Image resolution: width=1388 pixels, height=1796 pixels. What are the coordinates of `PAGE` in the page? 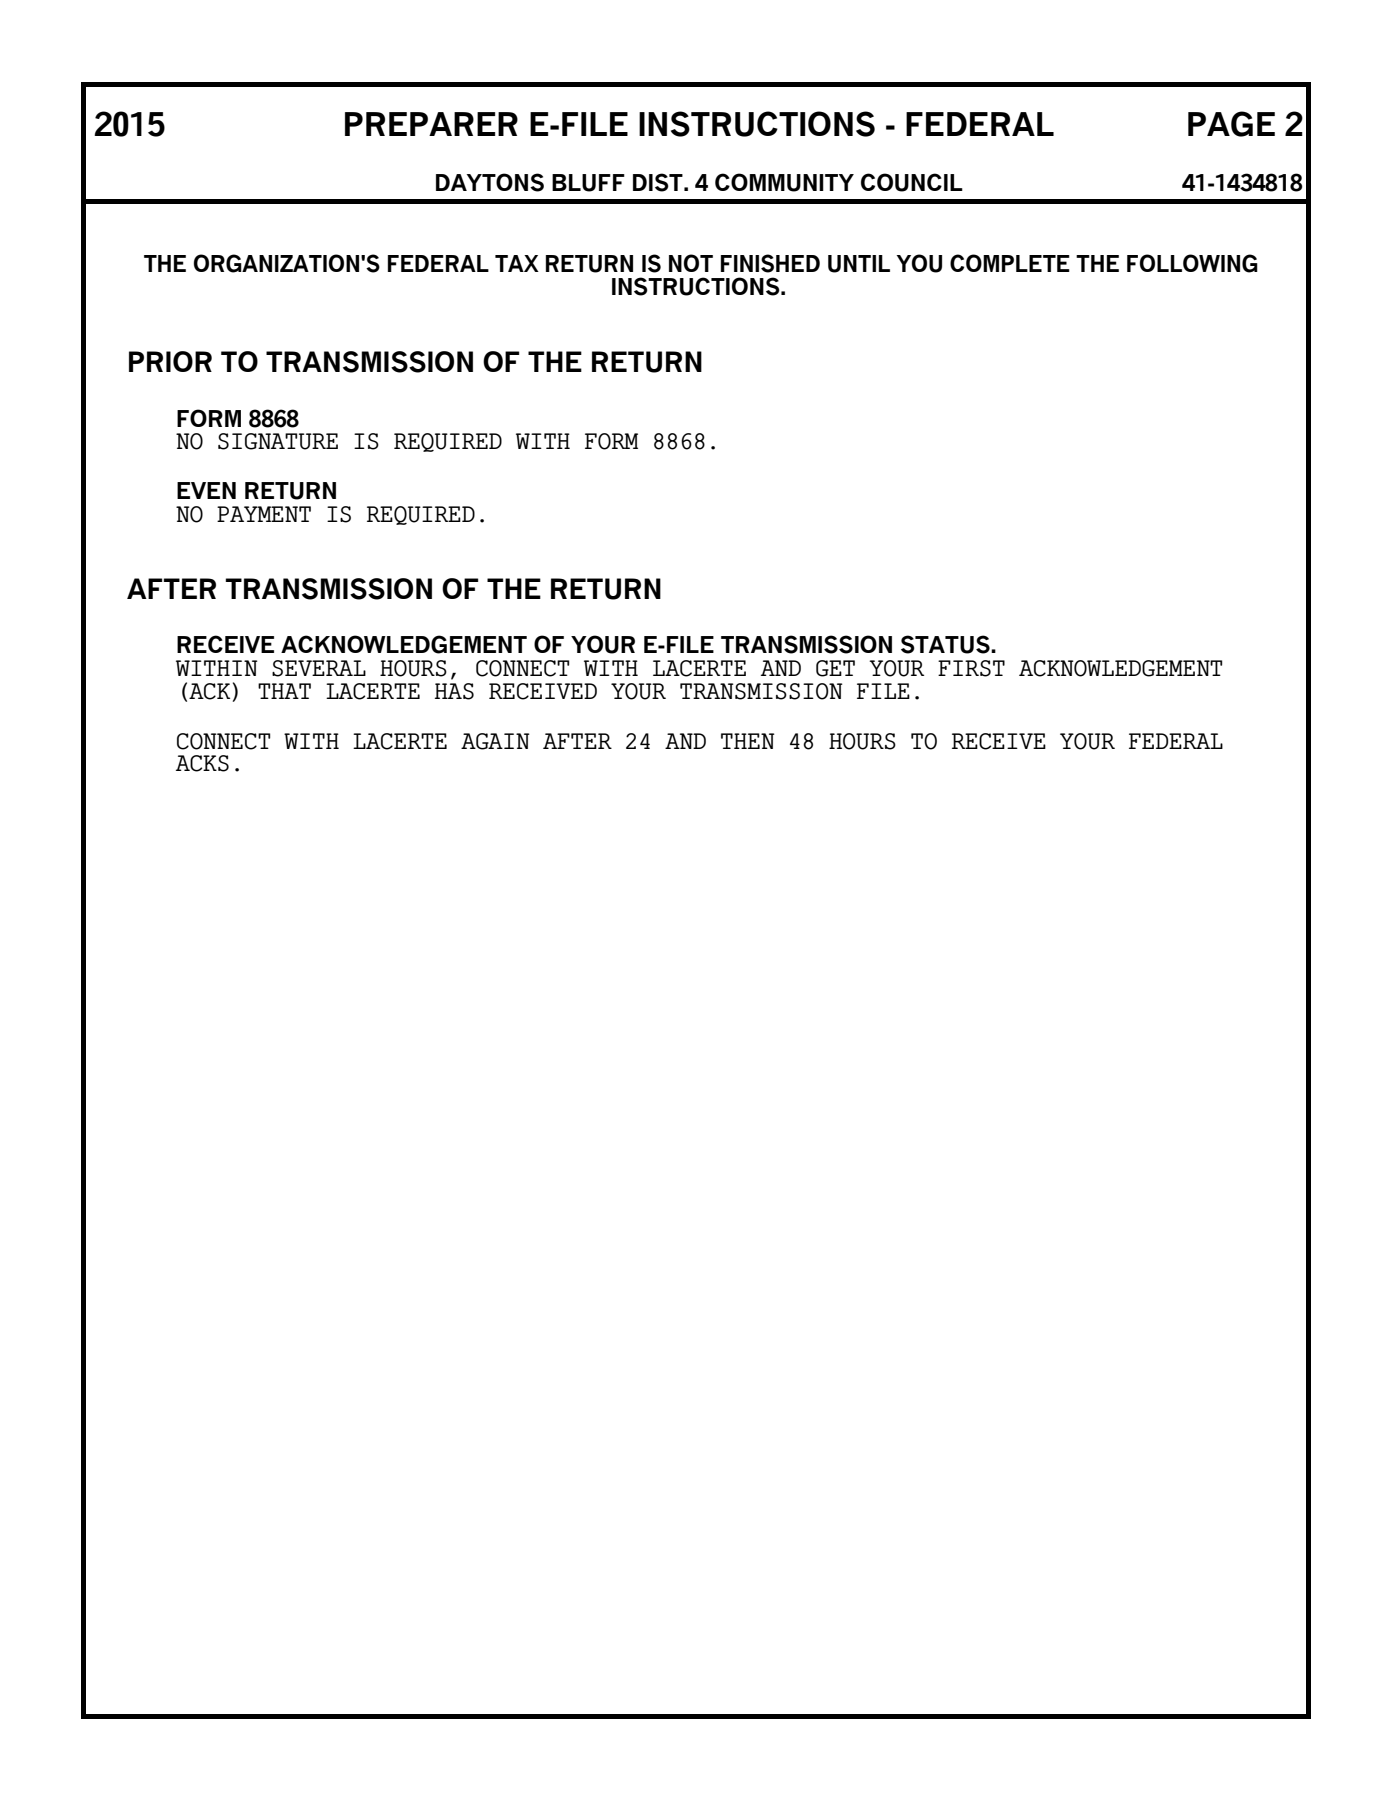 It's located at (1231, 124).
